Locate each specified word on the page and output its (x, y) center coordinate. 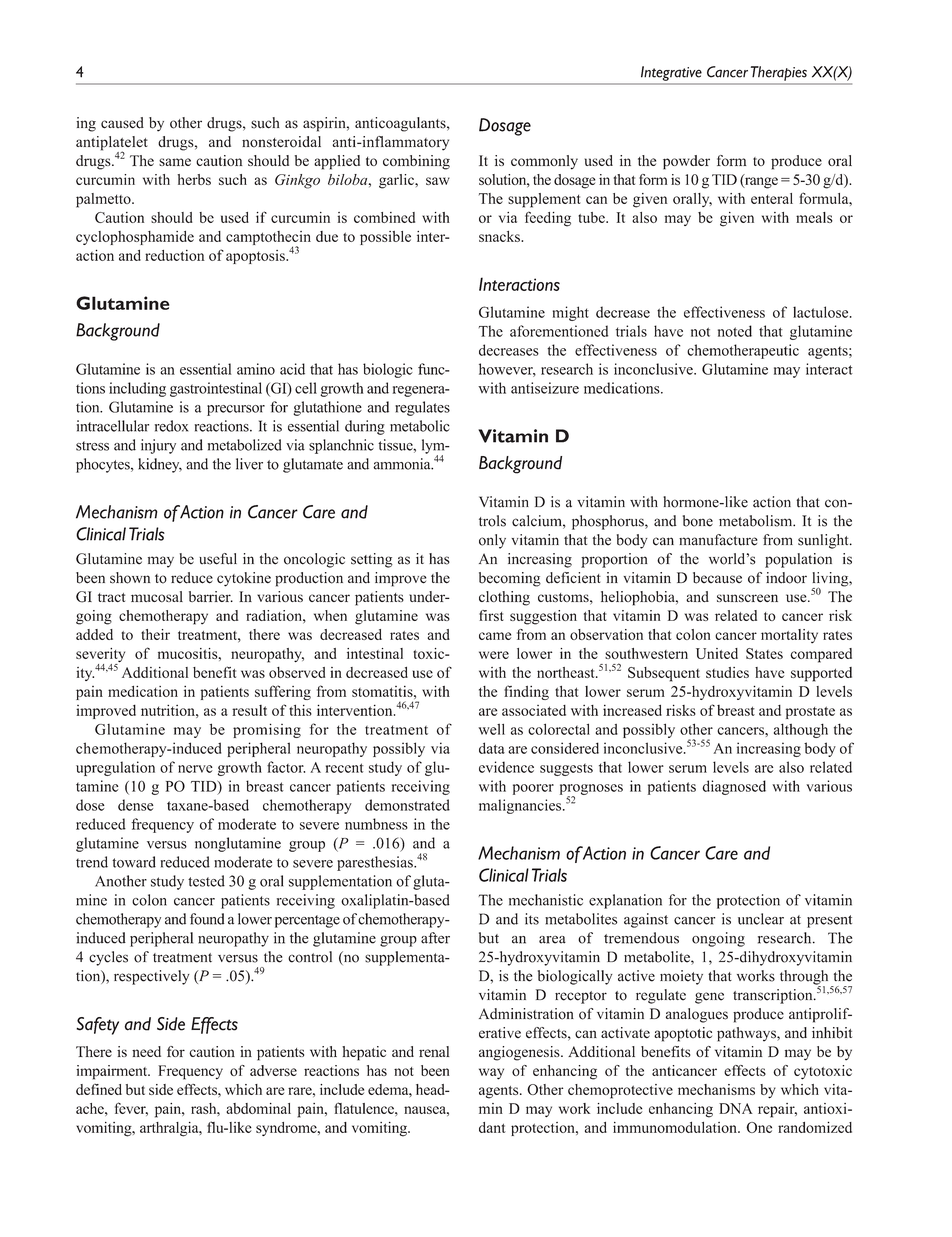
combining (416, 162)
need (146, 1051)
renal (434, 1051)
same (175, 162)
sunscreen (747, 598)
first (491, 615)
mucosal (157, 597)
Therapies (779, 73)
